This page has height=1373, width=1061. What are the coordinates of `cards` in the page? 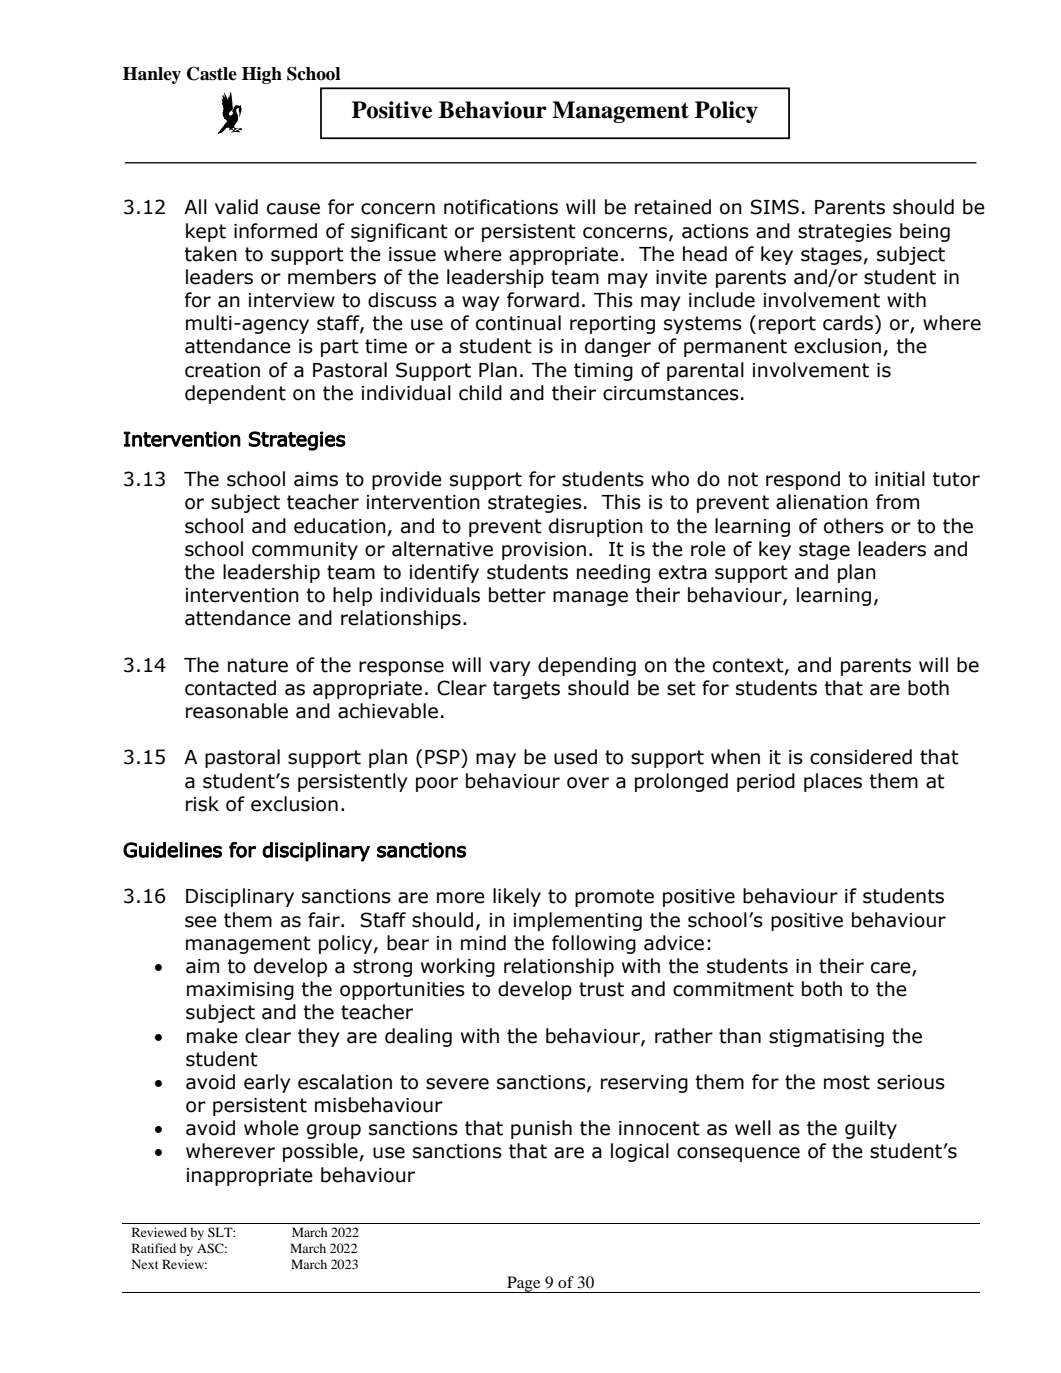 It's located at (849, 323).
